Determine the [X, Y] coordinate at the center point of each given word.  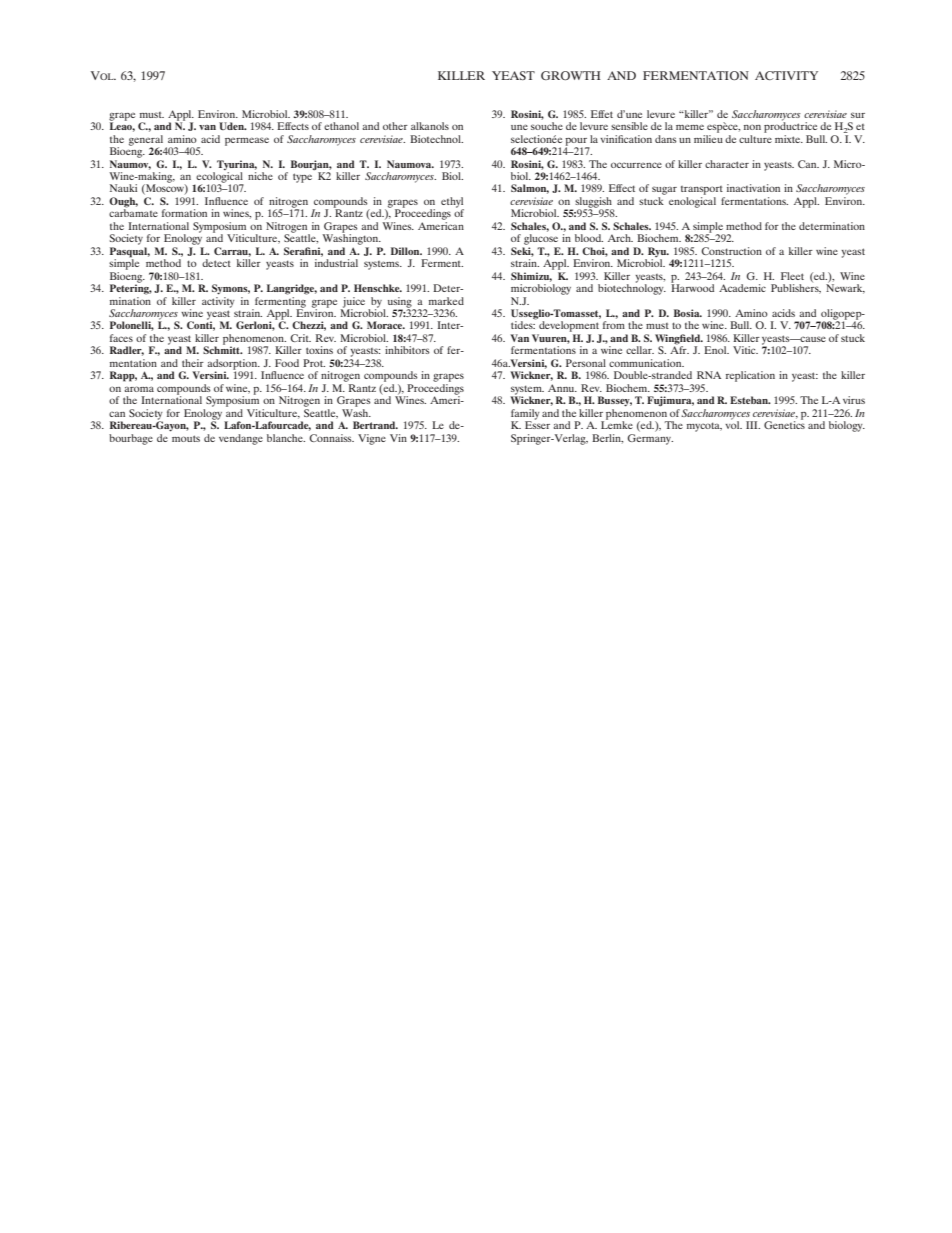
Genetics [784, 424]
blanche [286, 438]
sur [858, 115]
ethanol [341, 126]
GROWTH [571, 75]
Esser [537, 424]
